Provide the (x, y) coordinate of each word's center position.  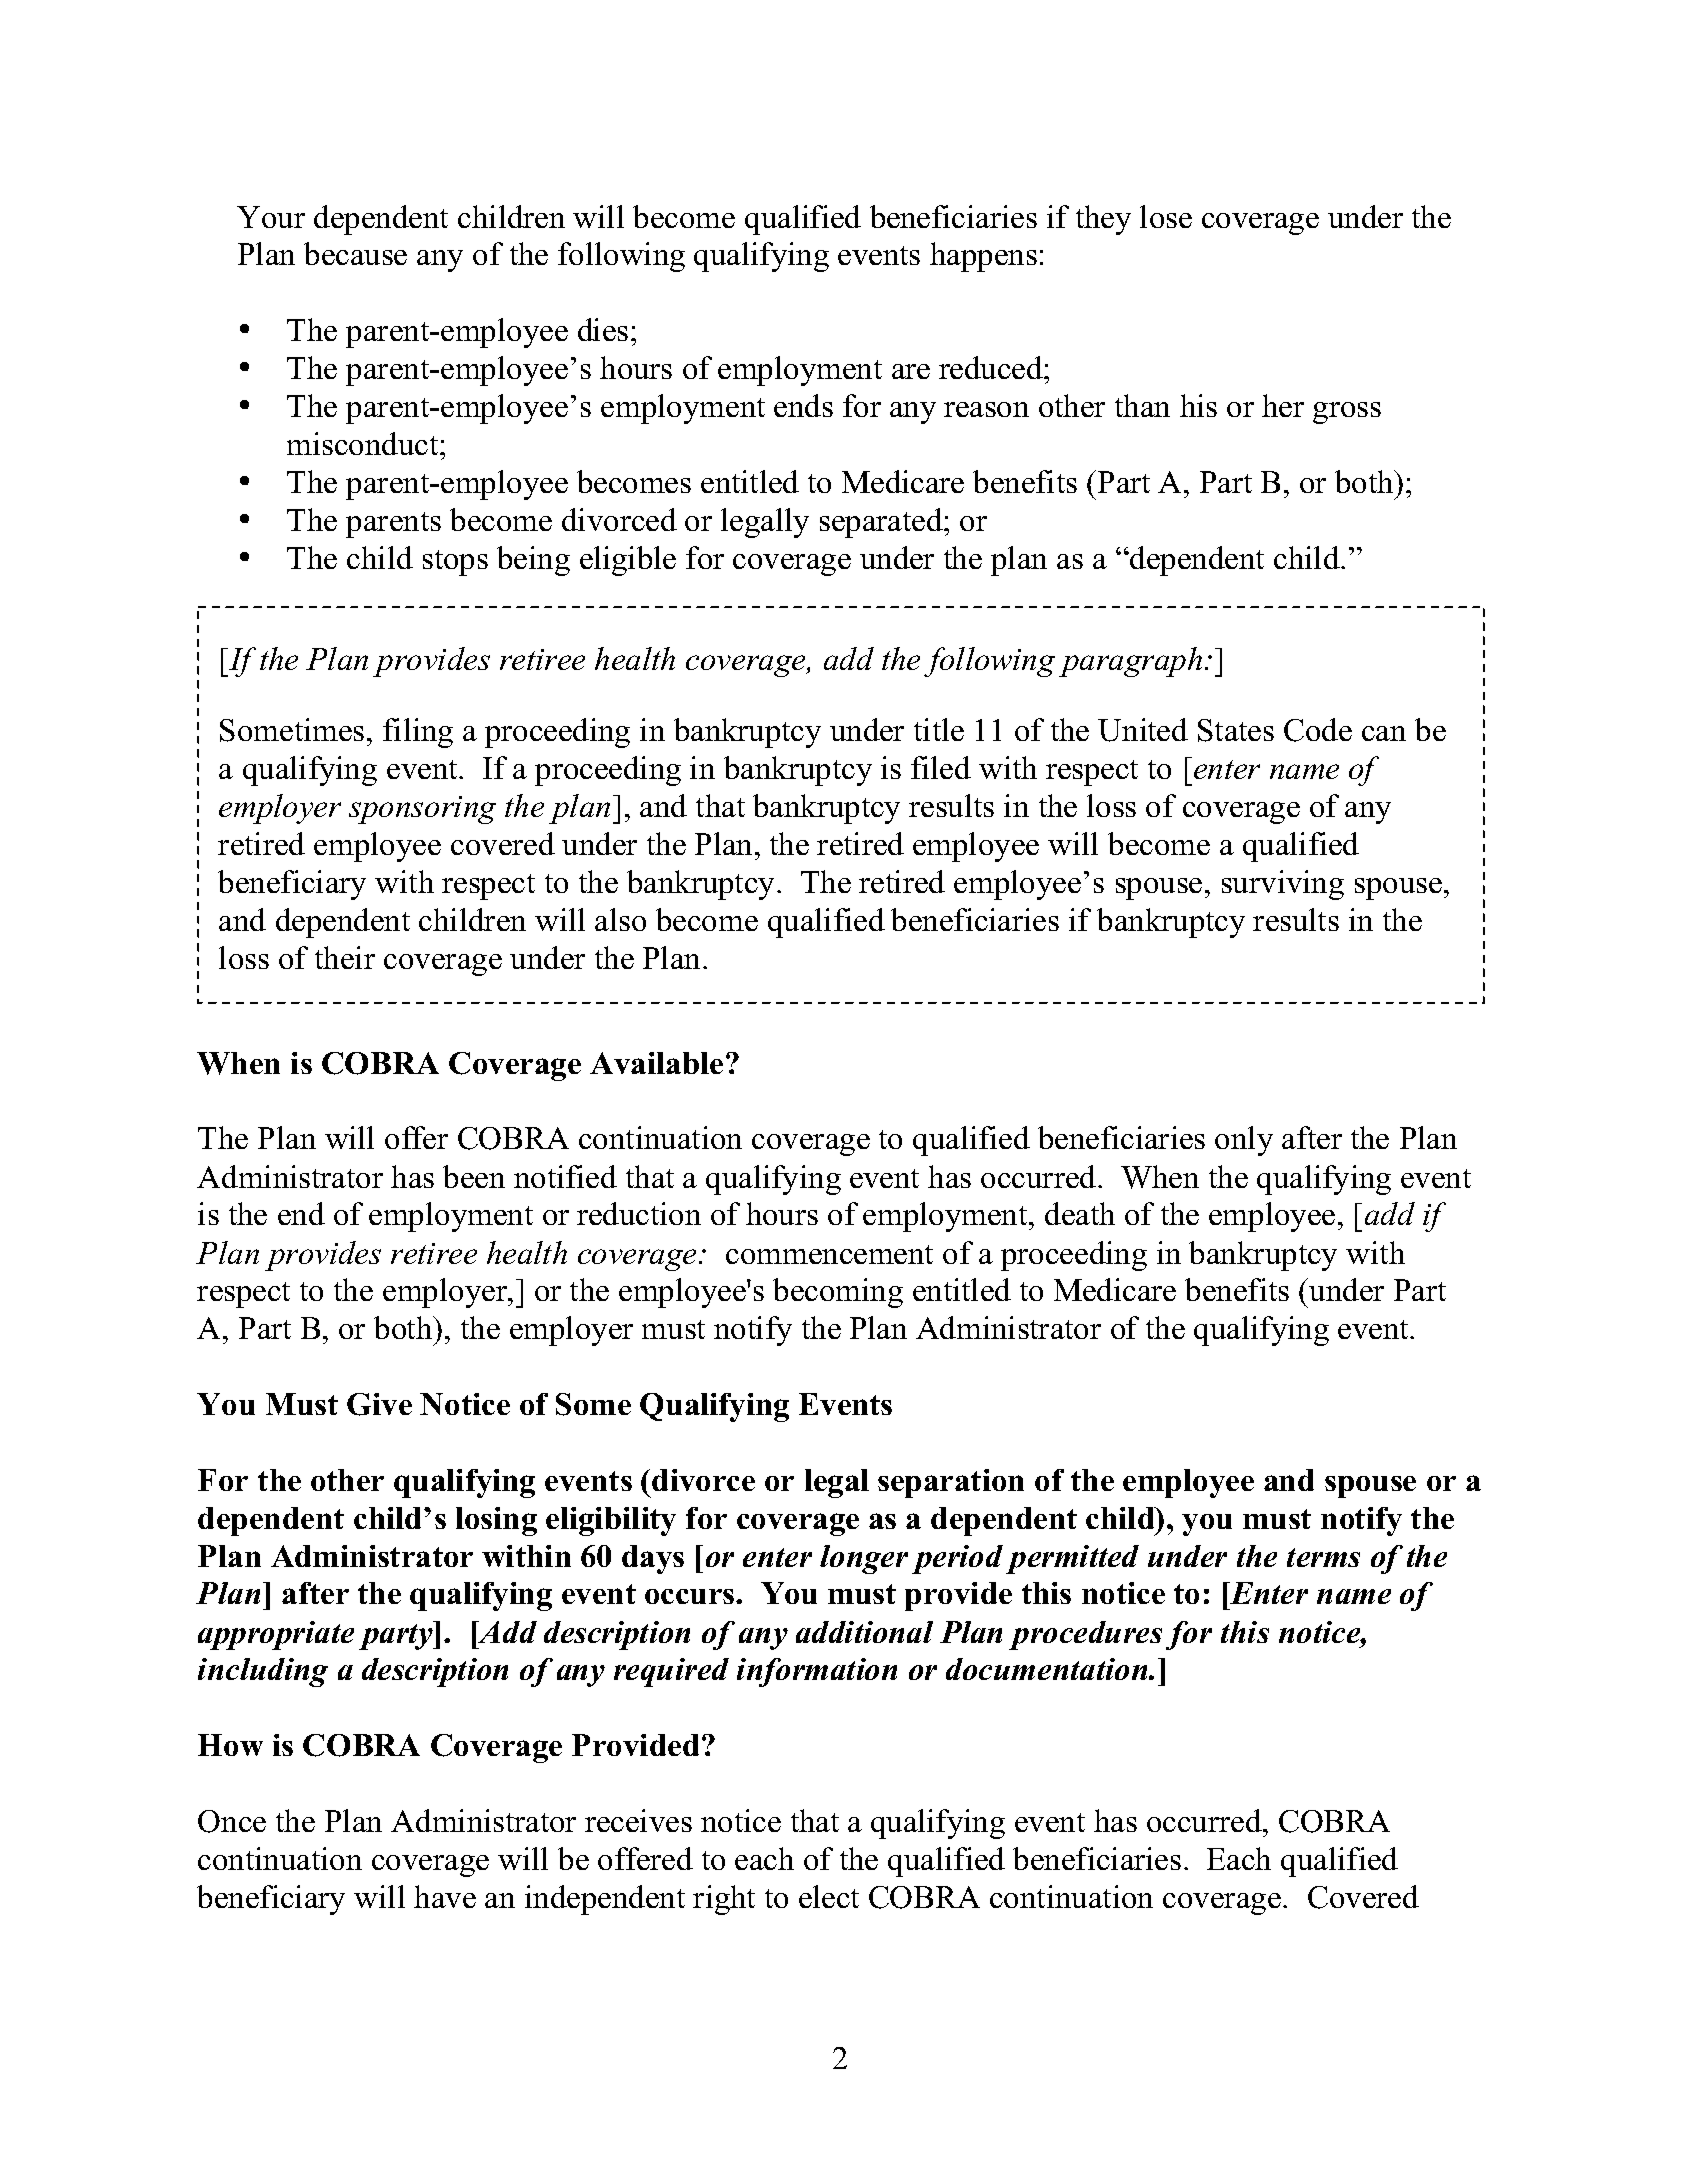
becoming (838, 1293)
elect (829, 1896)
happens (983, 257)
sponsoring (422, 810)
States (1236, 730)
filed (941, 767)
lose (1166, 216)
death (1080, 1213)
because (355, 253)
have (445, 1896)
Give (379, 1404)
